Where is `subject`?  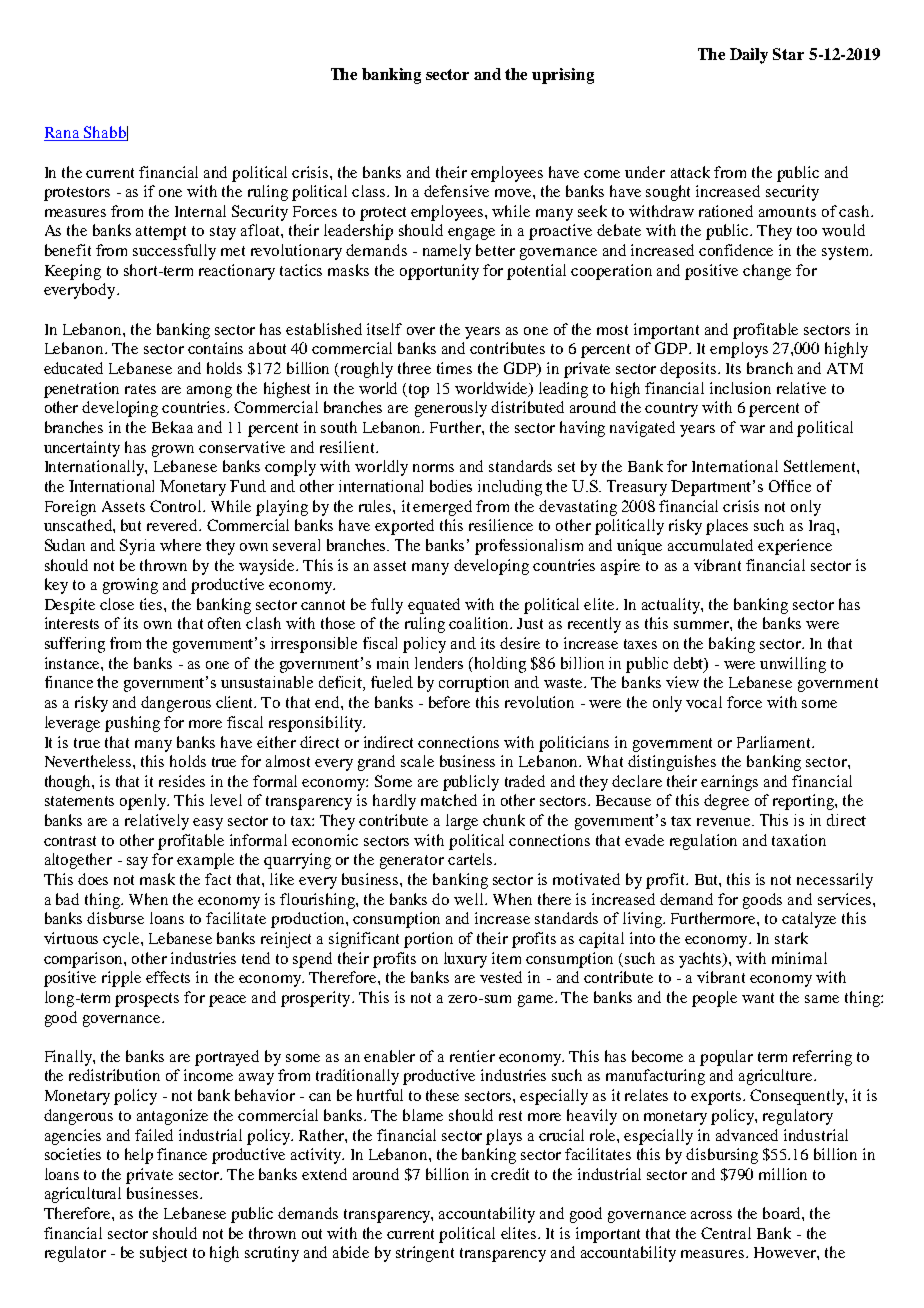 subject is located at coordinates (163, 1254).
